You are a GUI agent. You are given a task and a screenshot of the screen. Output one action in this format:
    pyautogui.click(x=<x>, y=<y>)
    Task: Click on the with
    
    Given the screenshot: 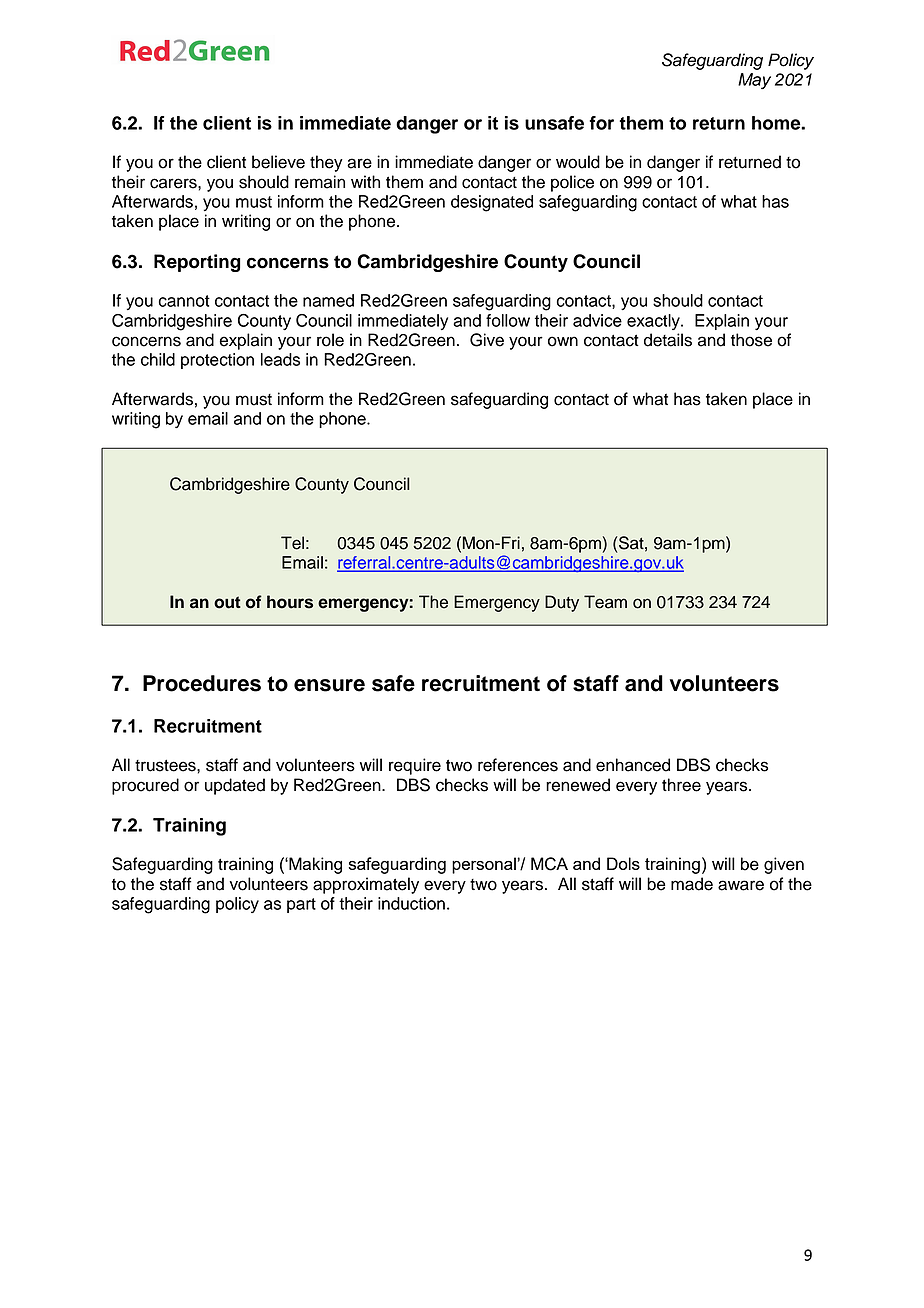 What is the action you would take?
    pyautogui.click(x=365, y=181)
